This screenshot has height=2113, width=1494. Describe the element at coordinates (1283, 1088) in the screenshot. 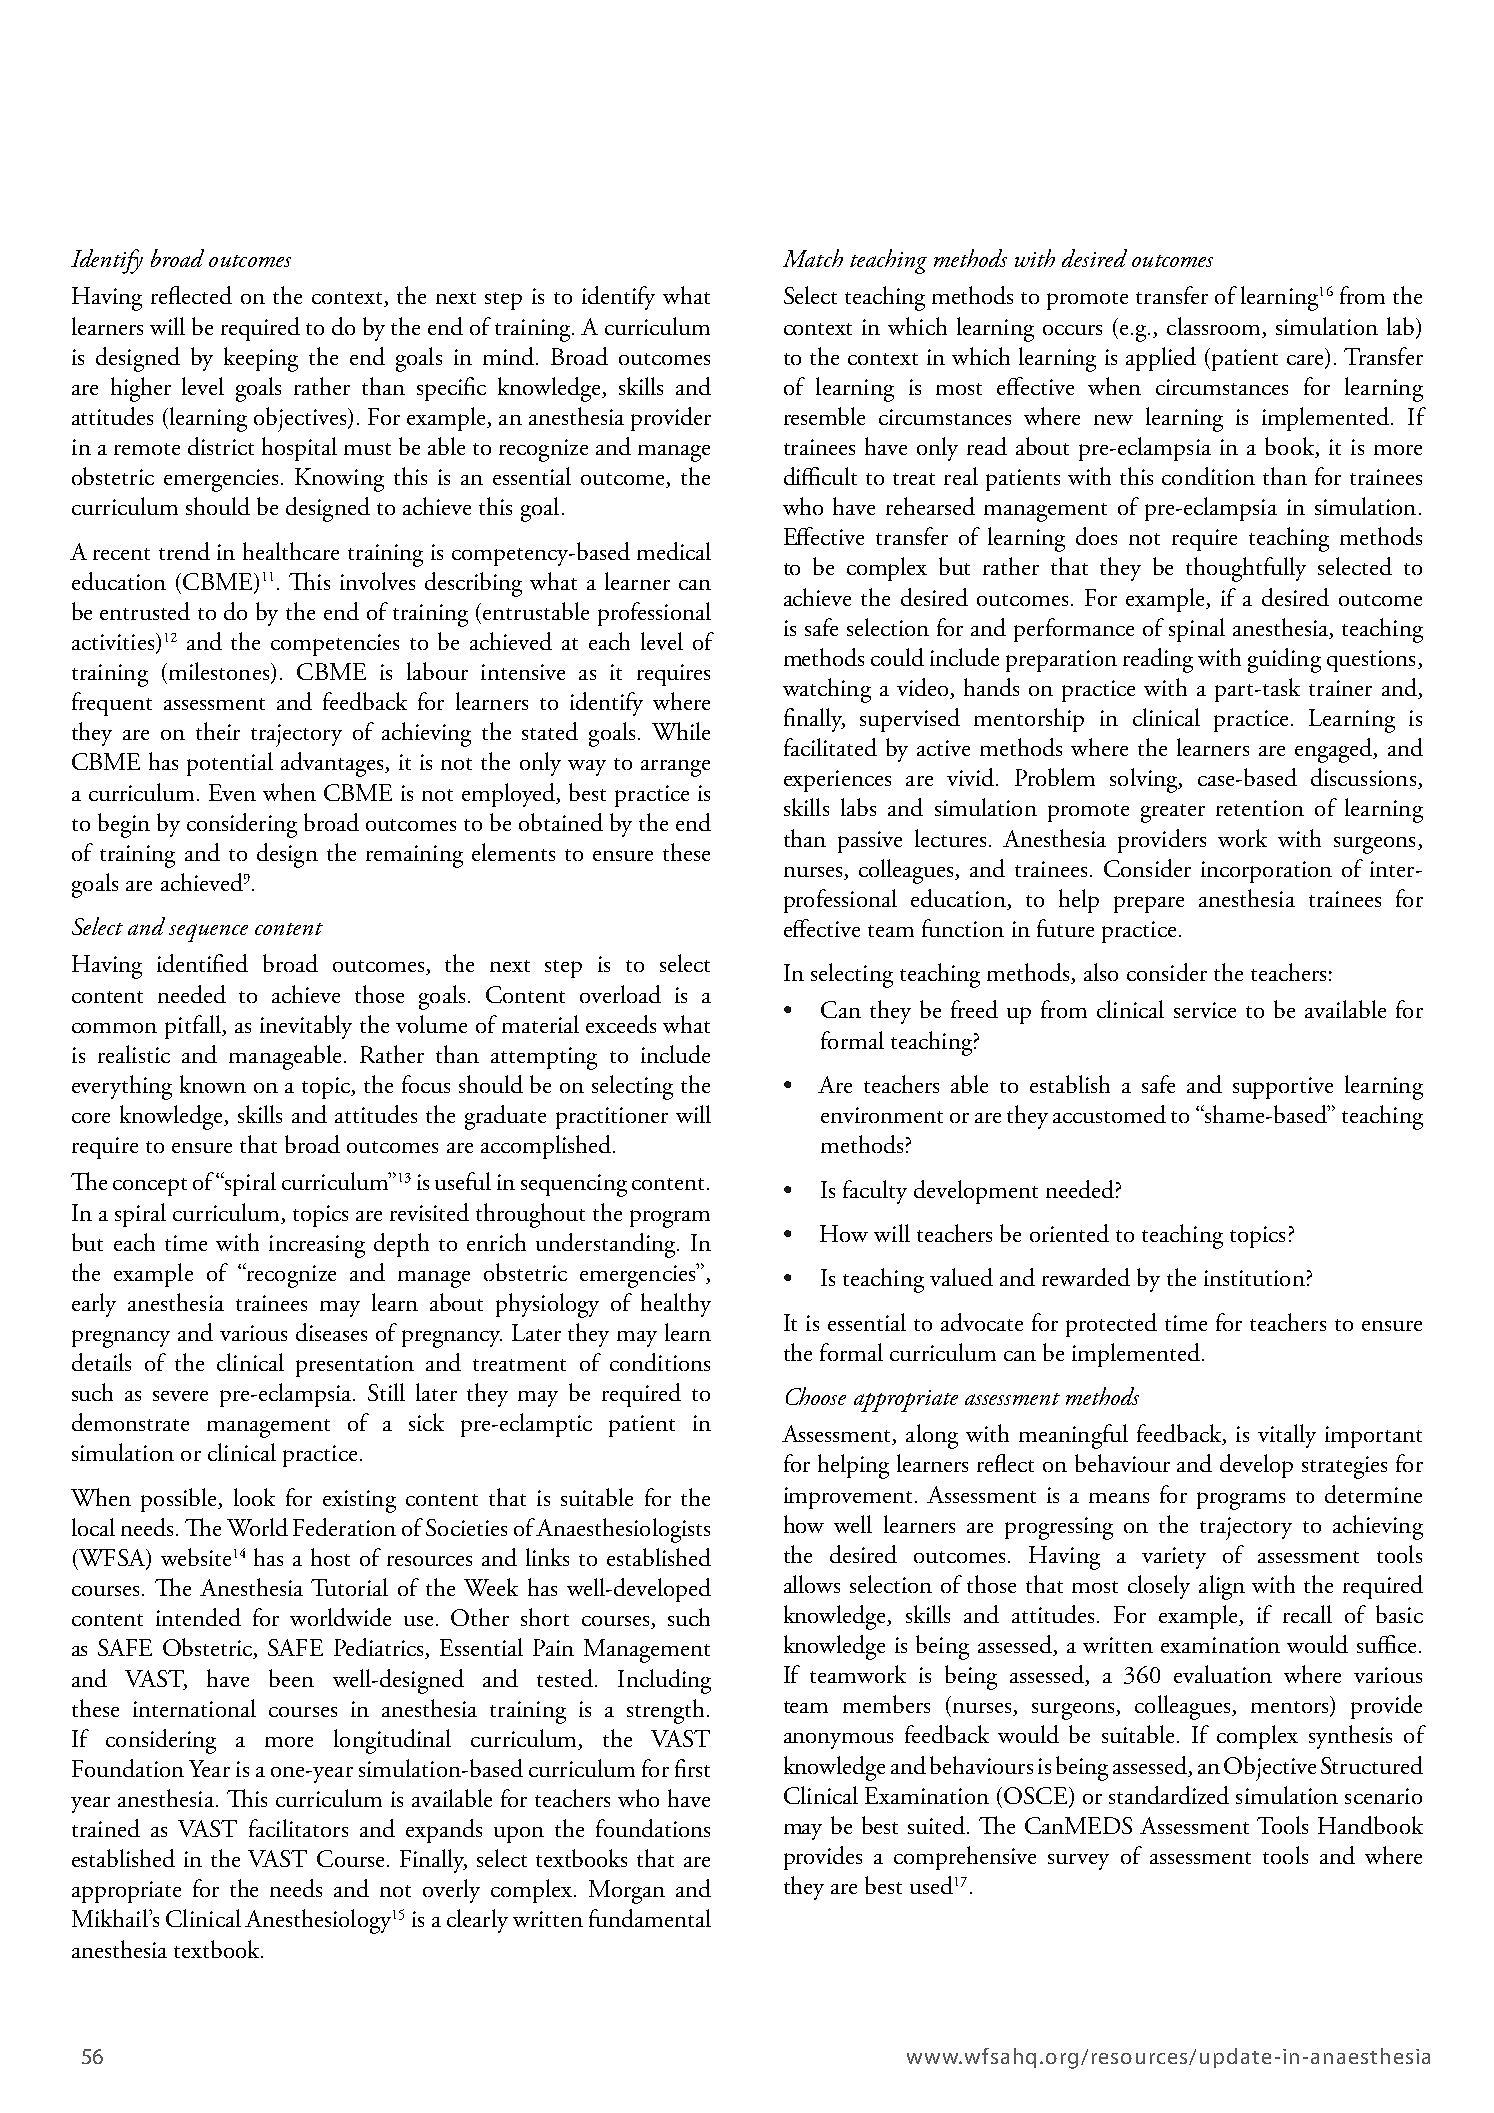

I see `supportive` at that location.
